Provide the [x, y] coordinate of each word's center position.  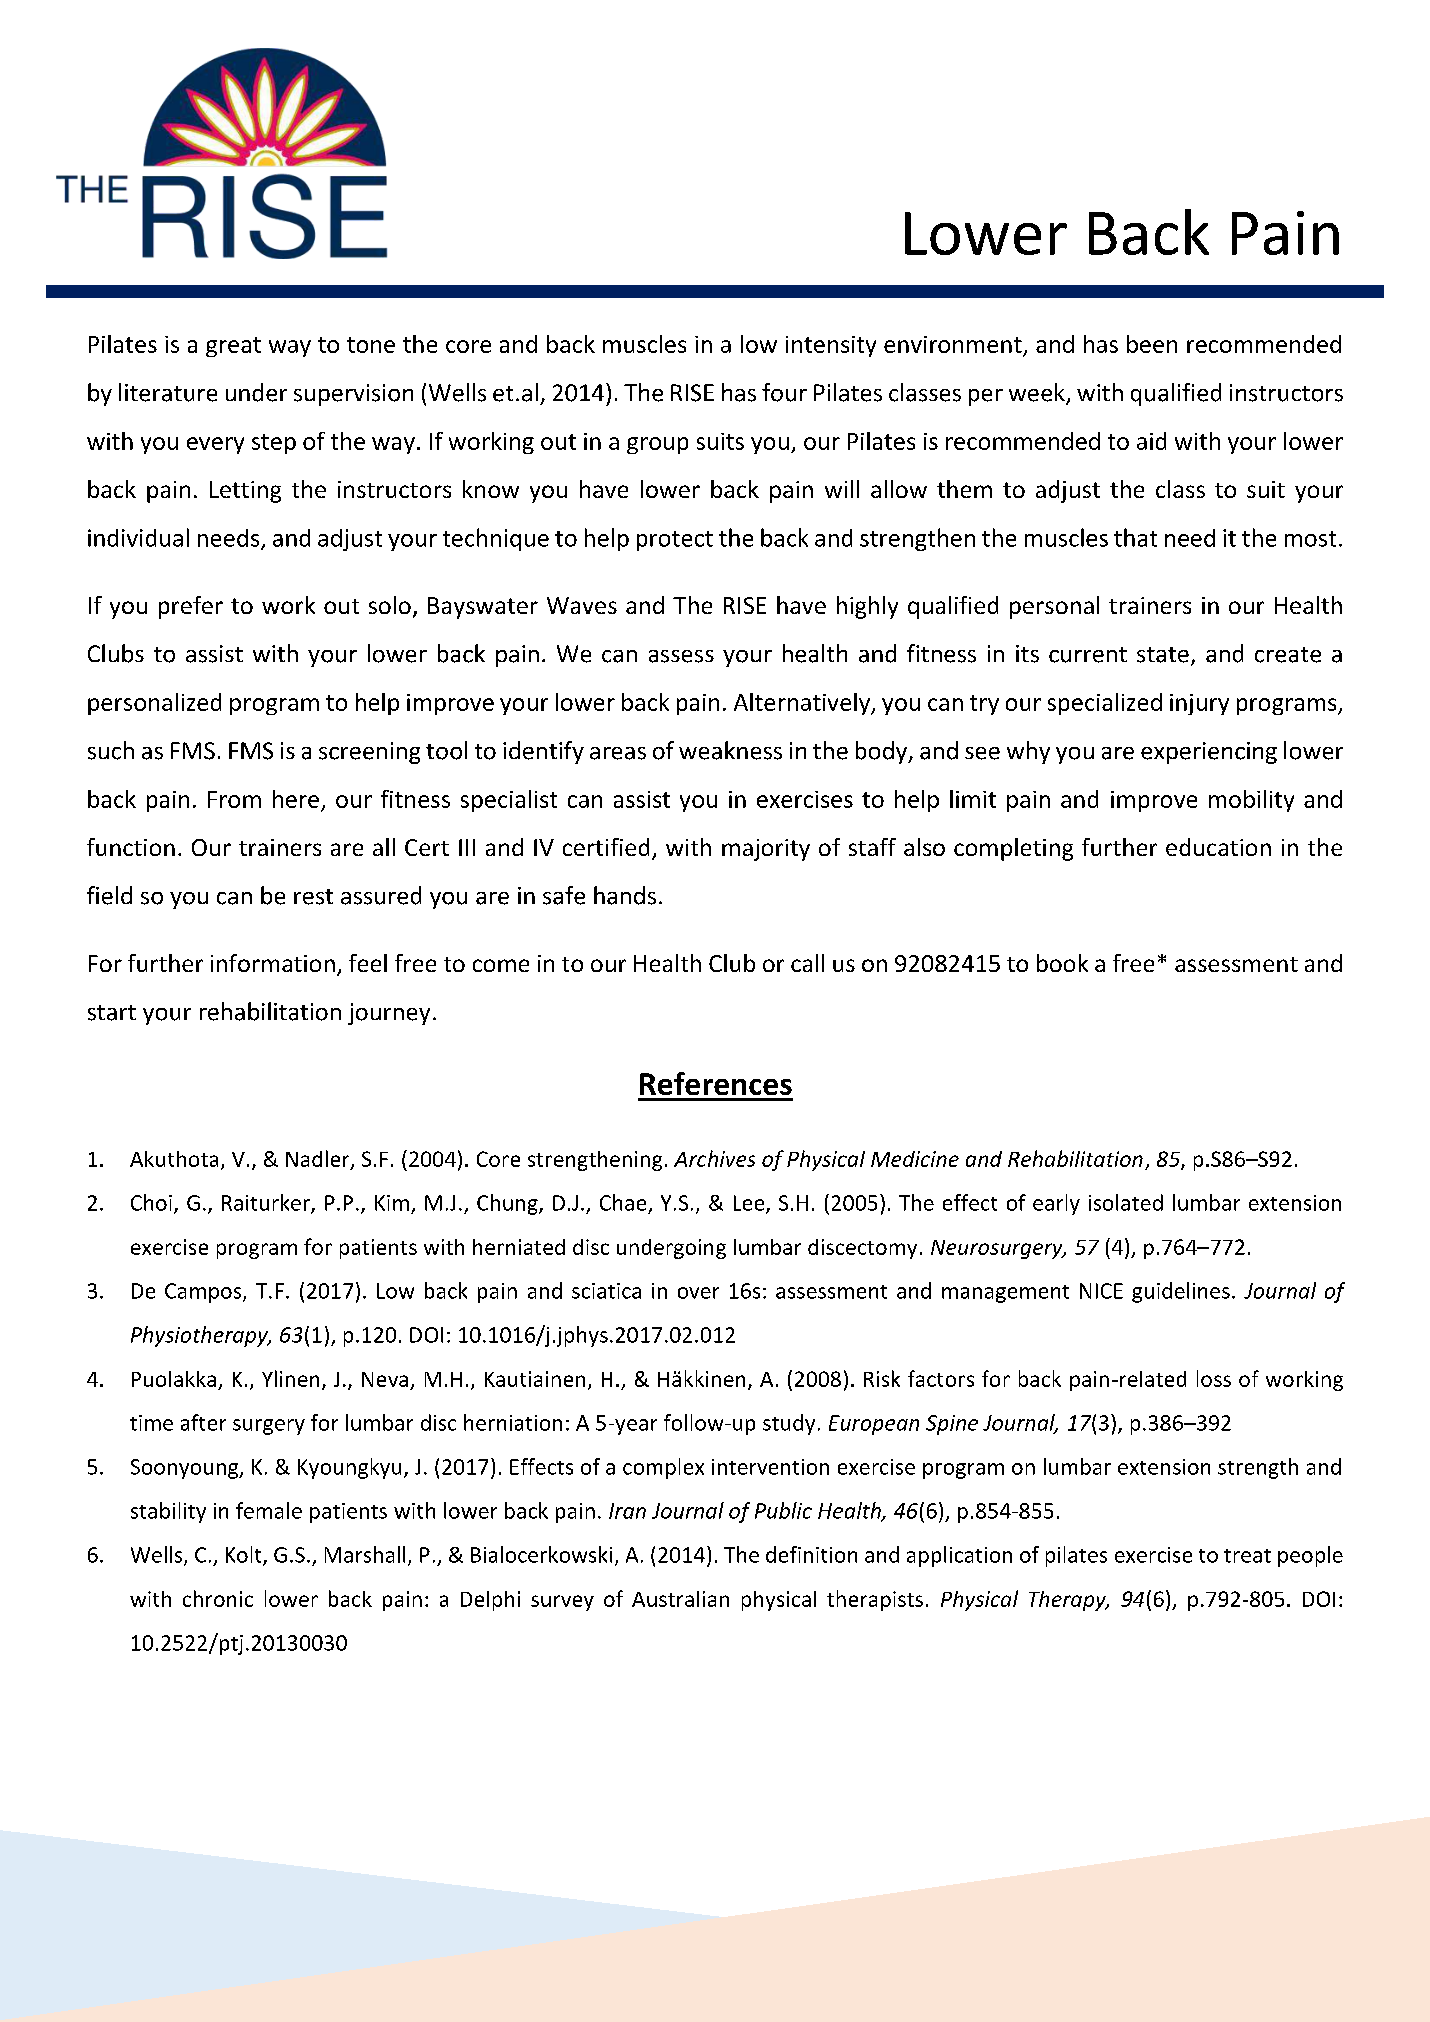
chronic [218, 1598]
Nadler [319, 1159]
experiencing [1209, 753]
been [1152, 344]
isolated [1126, 1202]
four [784, 392]
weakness [730, 750]
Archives [714, 1158]
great [233, 347]
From [234, 799]
